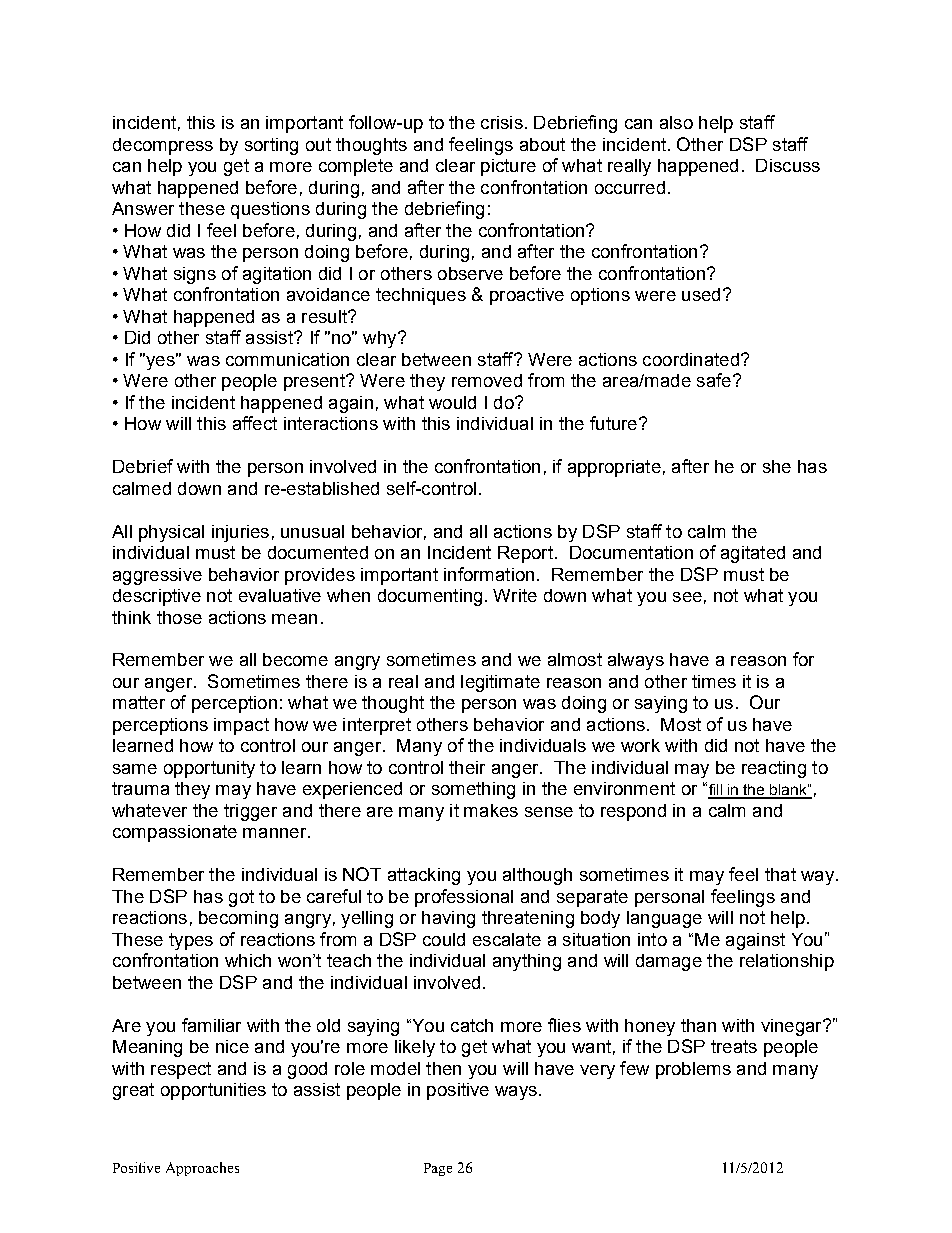 The image size is (952, 1233). What do you see at coordinates (508, 167) in the page?
I see `picture` at bounding box center [508, 167].
